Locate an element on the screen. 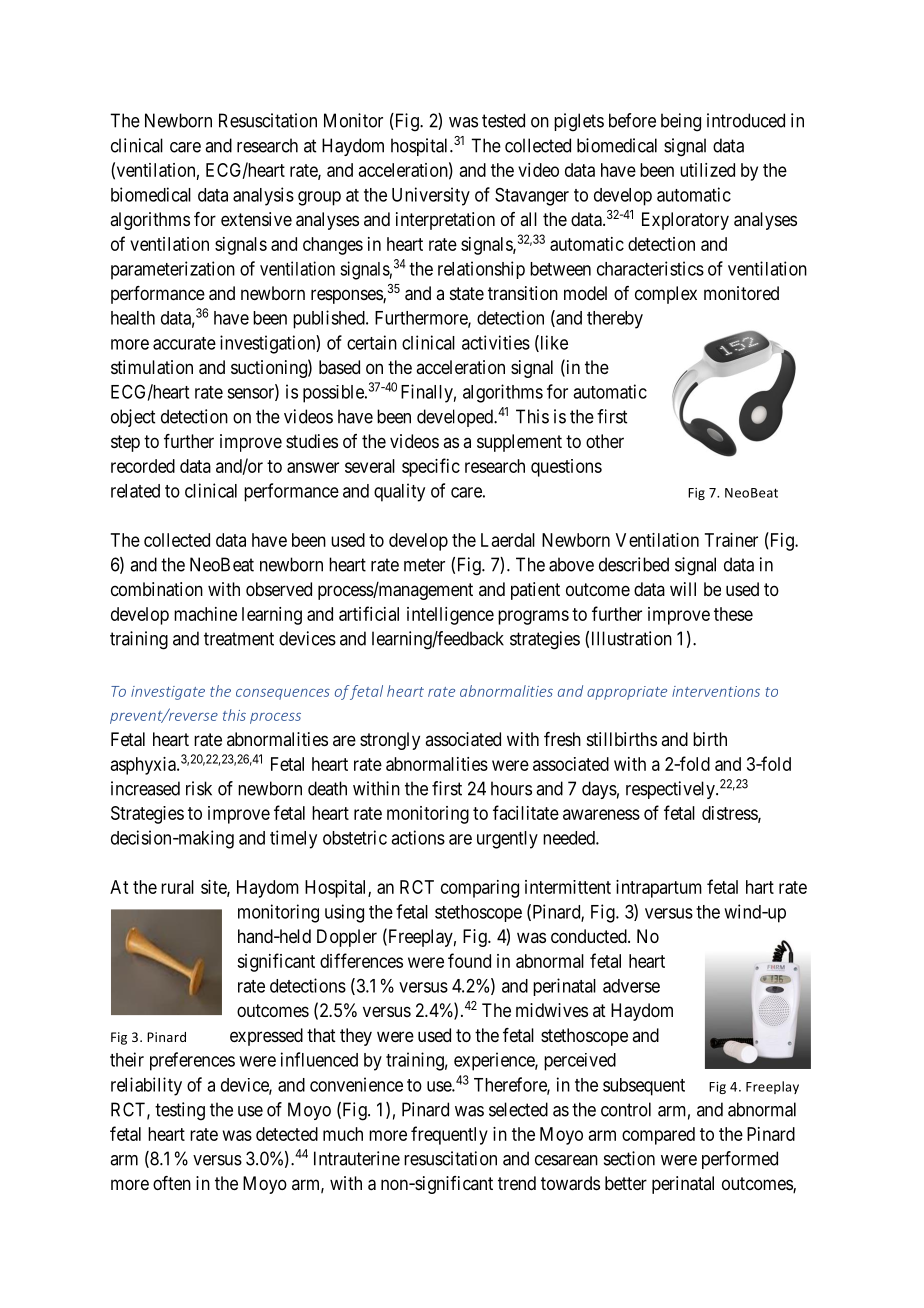 Image resolution: width=924 pixels, height=1308 pixels. compared is located at coordinates (658, 1136).
